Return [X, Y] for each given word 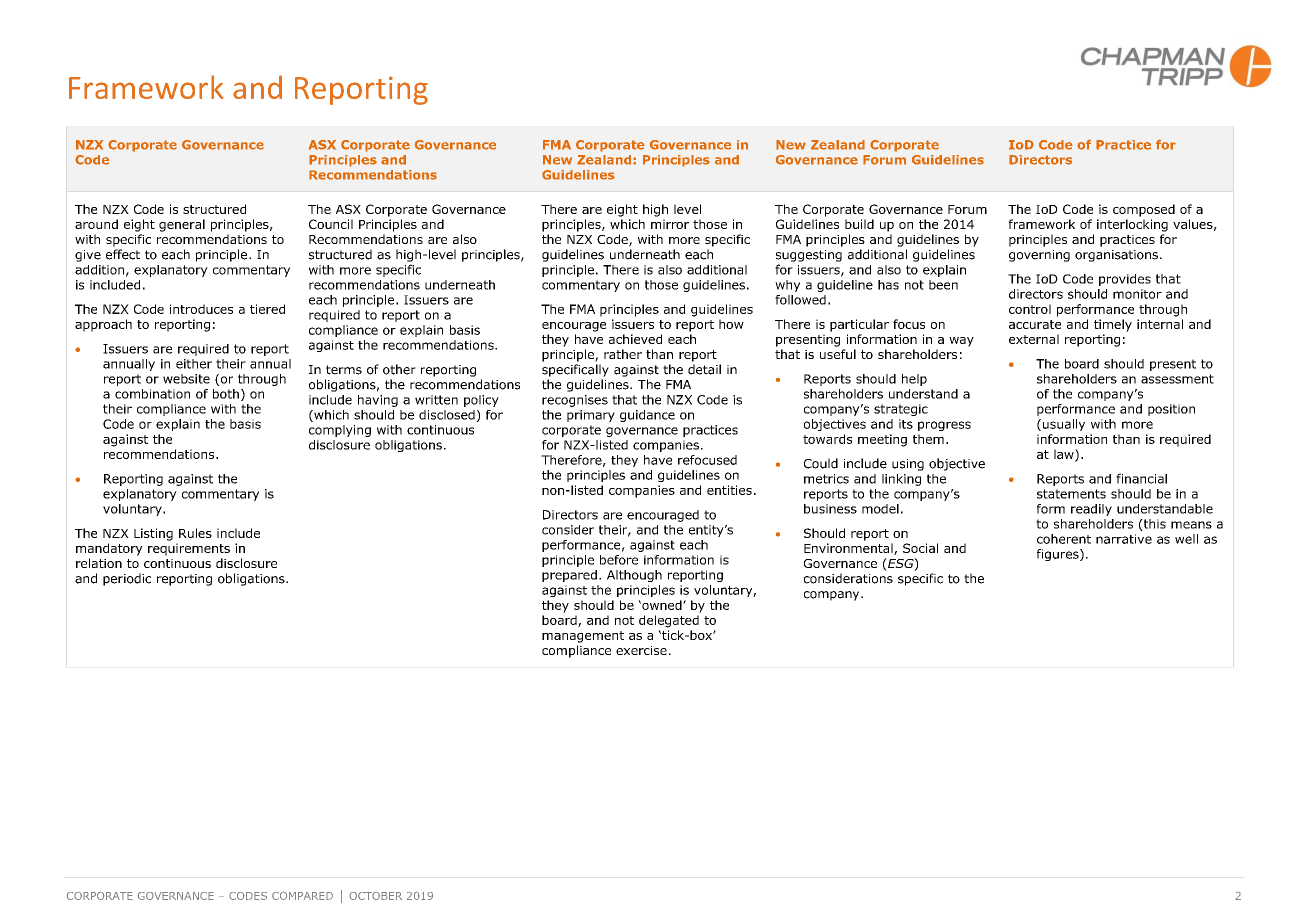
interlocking [1132, 225]
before [619, 560]
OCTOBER [375, 896]
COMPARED [302, 895]
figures [1059, 555]
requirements [189, 549]
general [182, 225]
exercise [641, 650]
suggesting [809, 256]
